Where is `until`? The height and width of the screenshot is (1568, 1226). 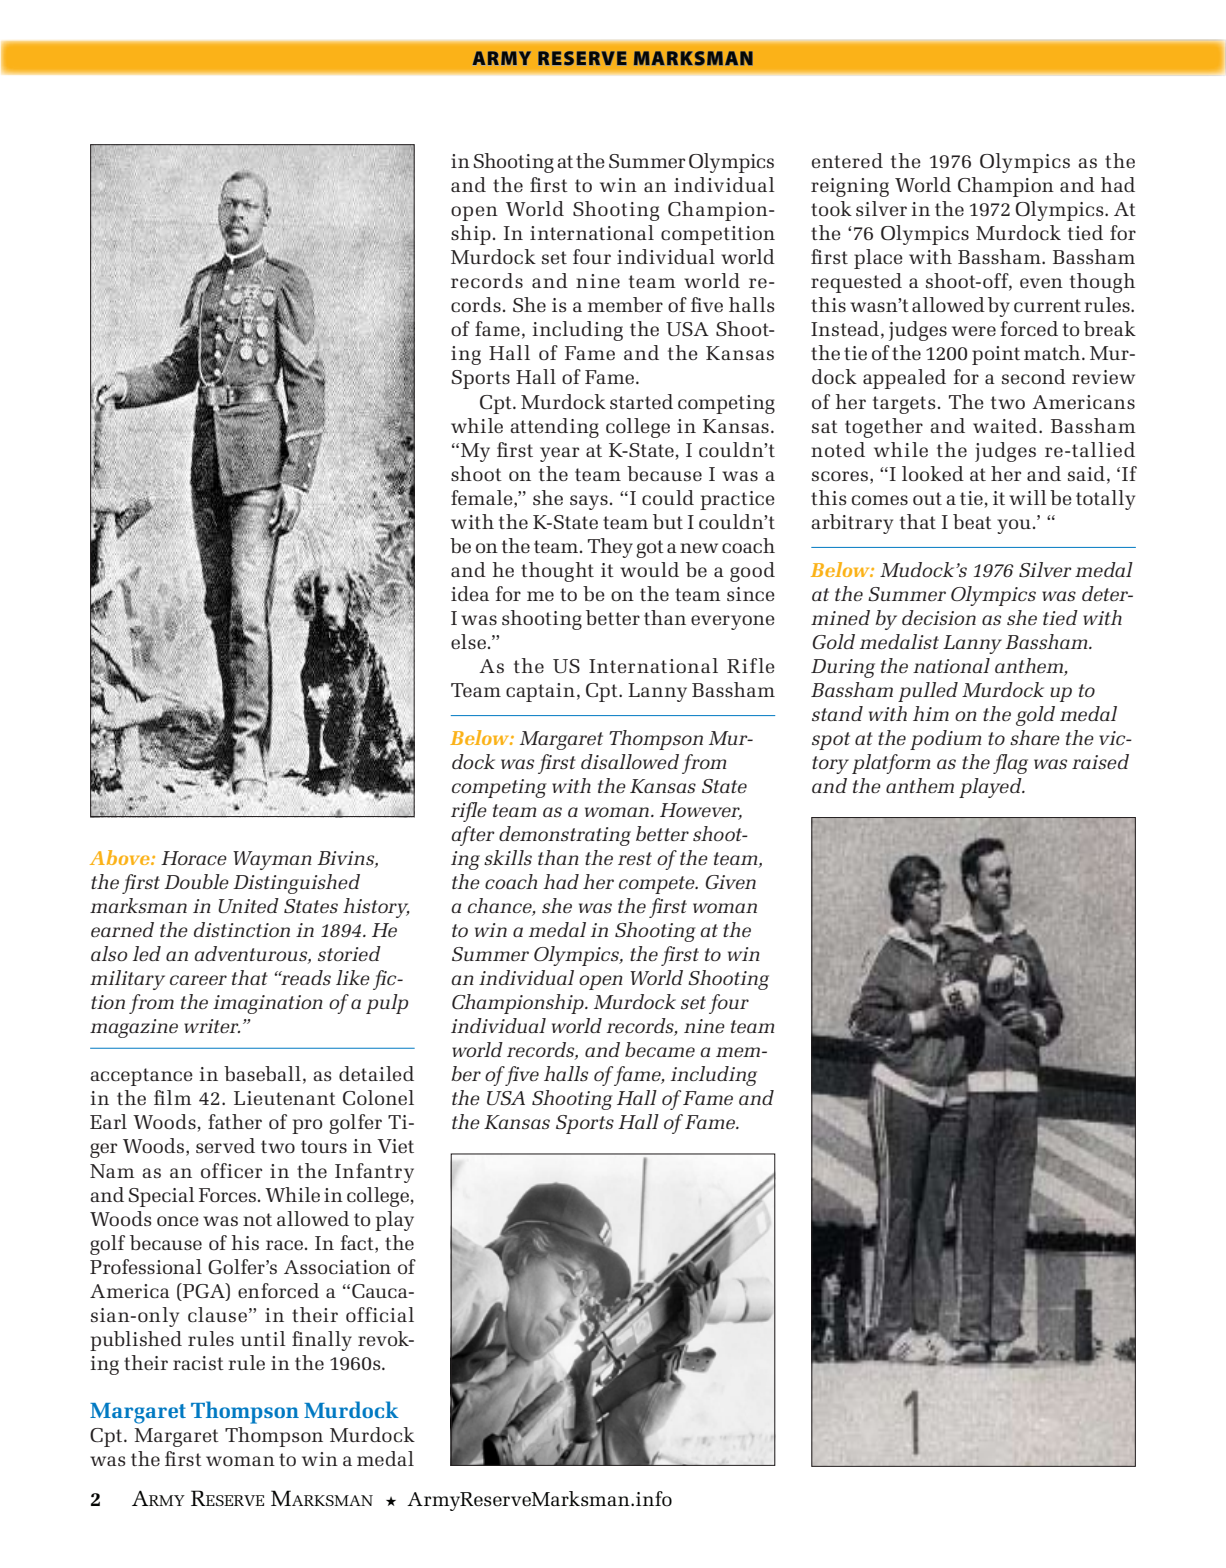
until is located at coordinates (263, 1338).
